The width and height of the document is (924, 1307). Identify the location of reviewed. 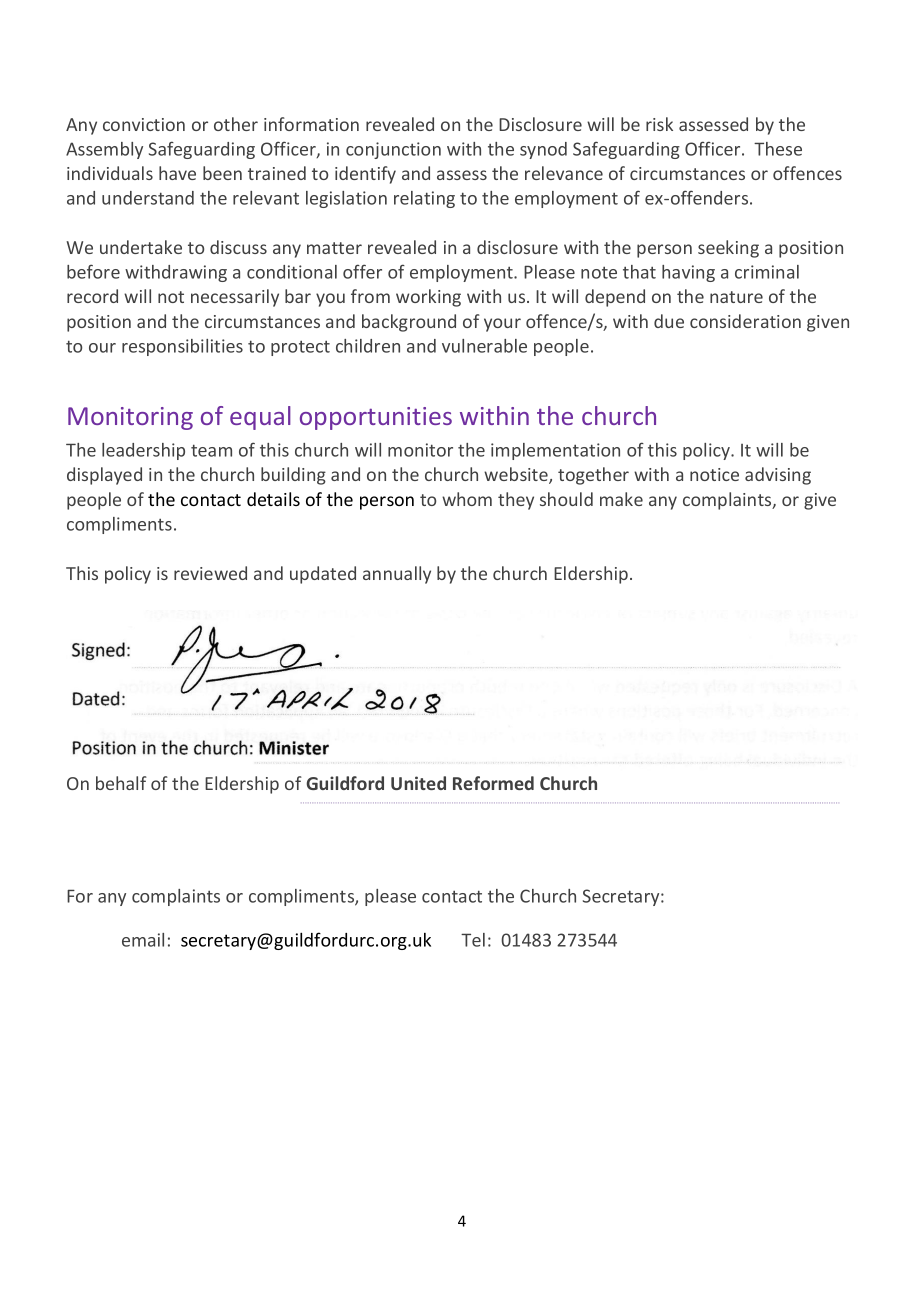
(210, 573).
